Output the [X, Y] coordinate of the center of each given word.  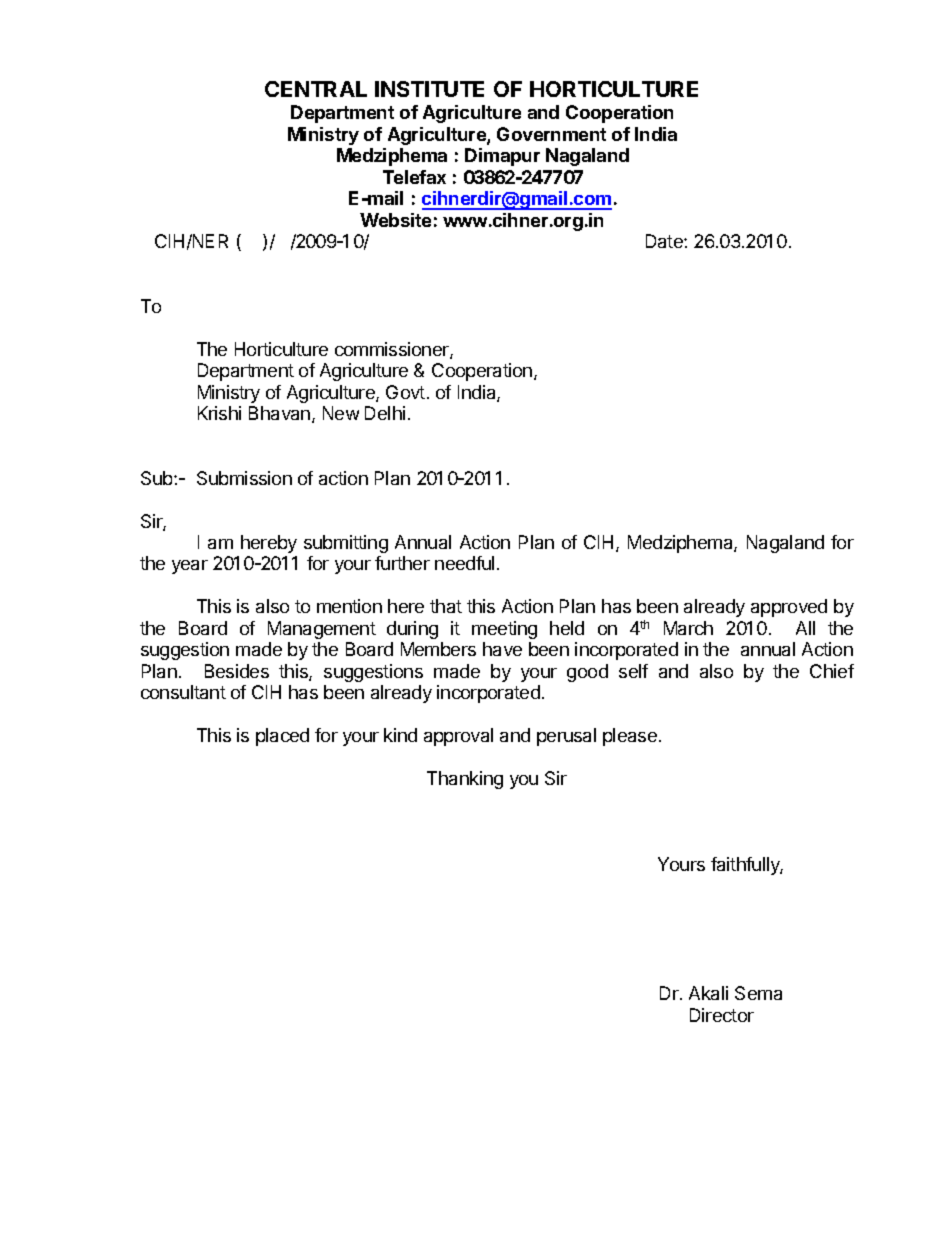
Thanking [465, 780]
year [190, 567]
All [805, 628]
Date [665, 241]
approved [789, 608]
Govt [405, 392]
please [630, 737]
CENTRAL [316, 89]
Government [551, 134]
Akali [708, 993]
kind [400, 735]
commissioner [393, 350]
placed [282, 737]
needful [464, 563]
